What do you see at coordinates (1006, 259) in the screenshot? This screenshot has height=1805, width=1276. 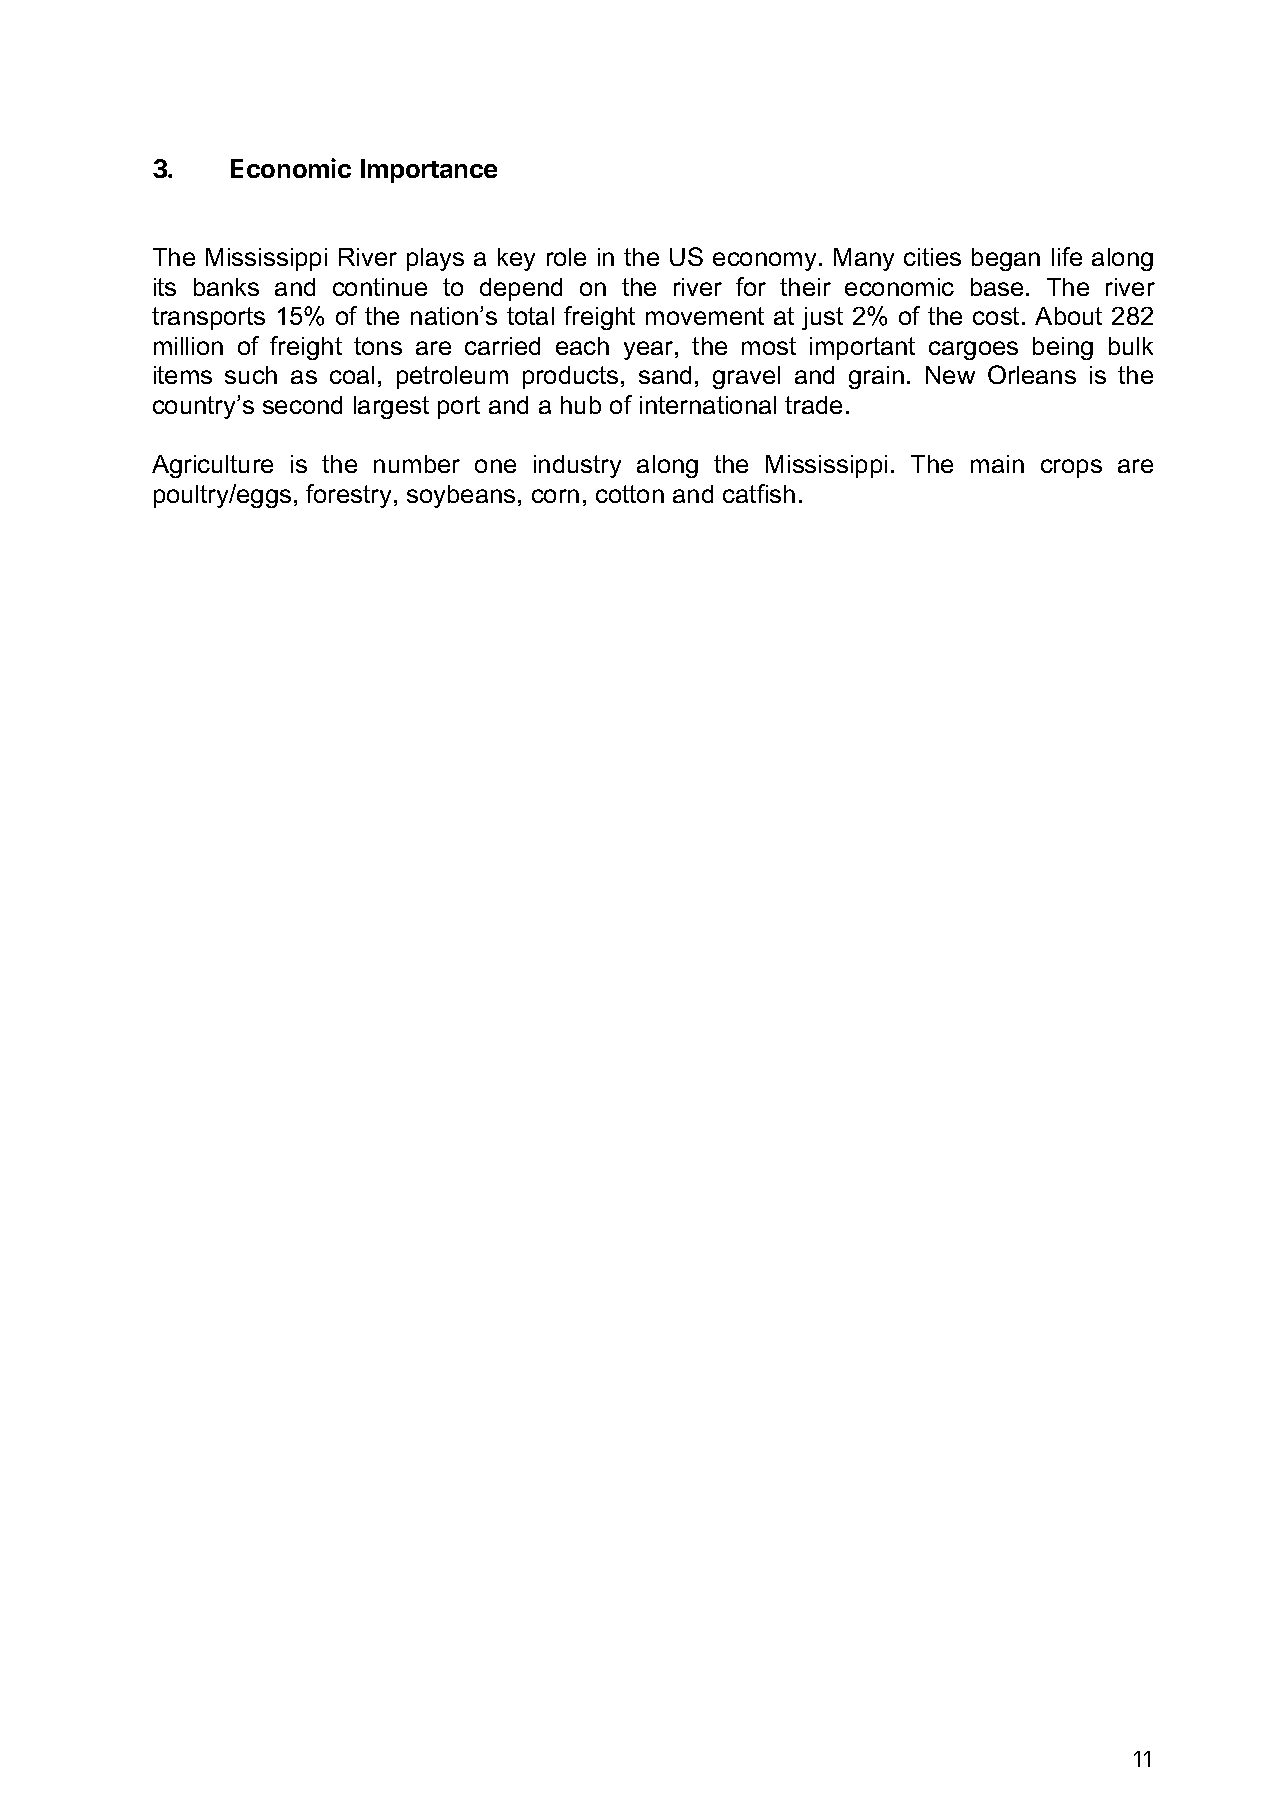 I see `began` at bounding box center [1006, 259].
